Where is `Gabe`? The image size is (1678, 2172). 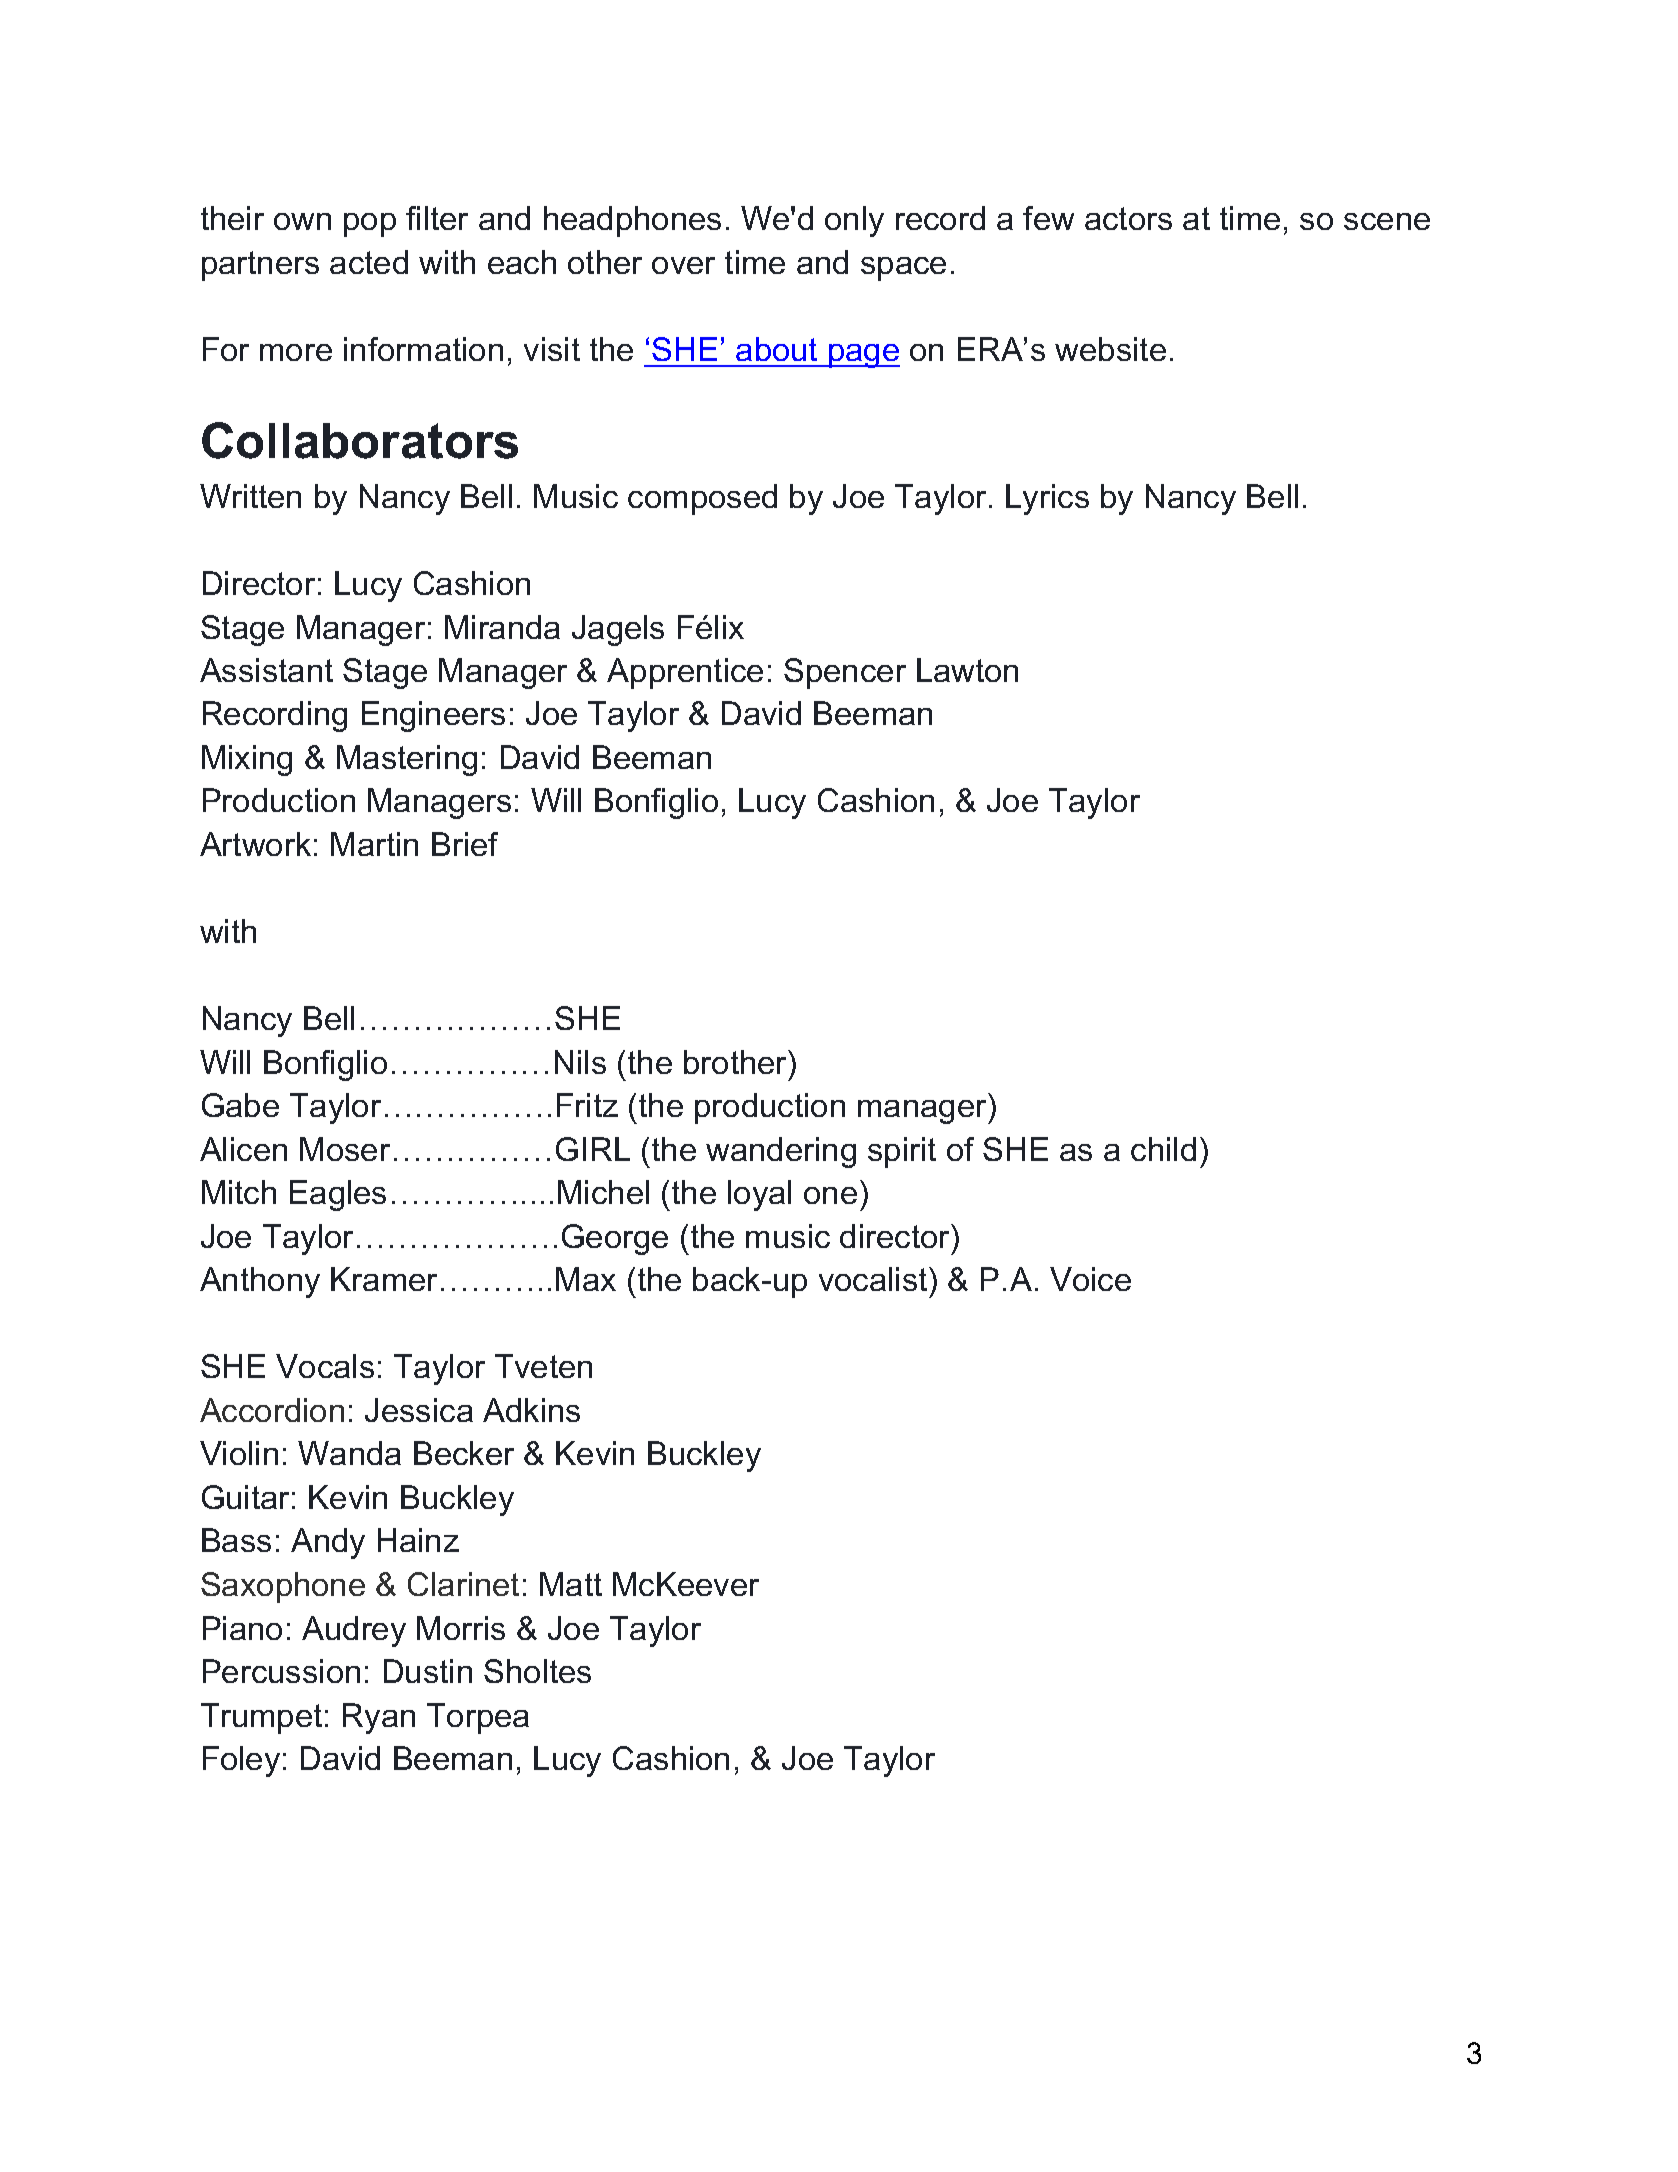 Gabe is located at coordinates (240, 1105).
